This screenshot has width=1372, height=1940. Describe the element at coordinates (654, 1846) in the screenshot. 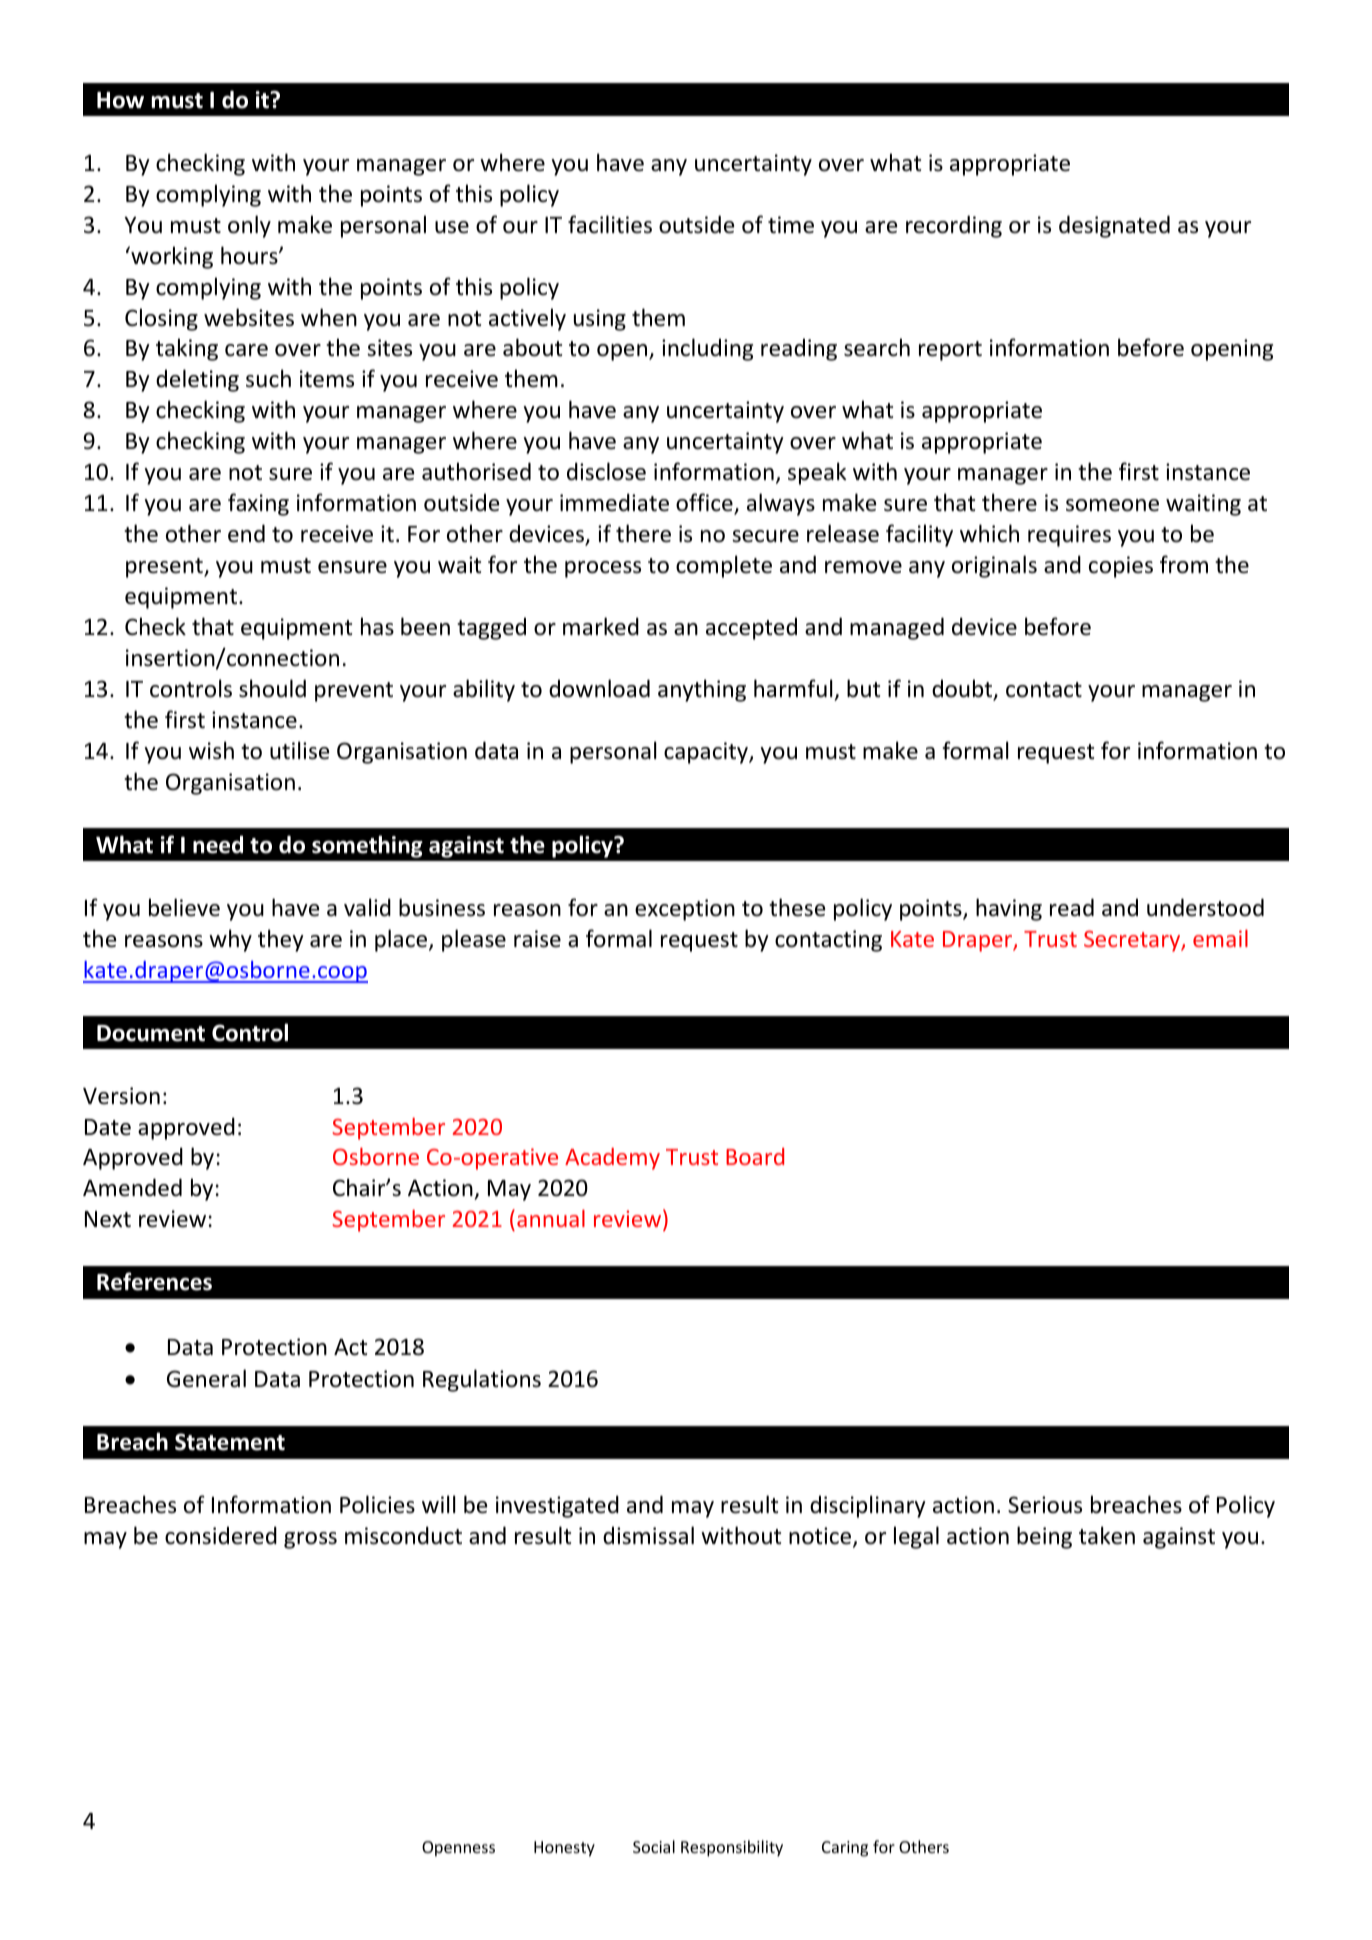

I see `Social` at that location.
